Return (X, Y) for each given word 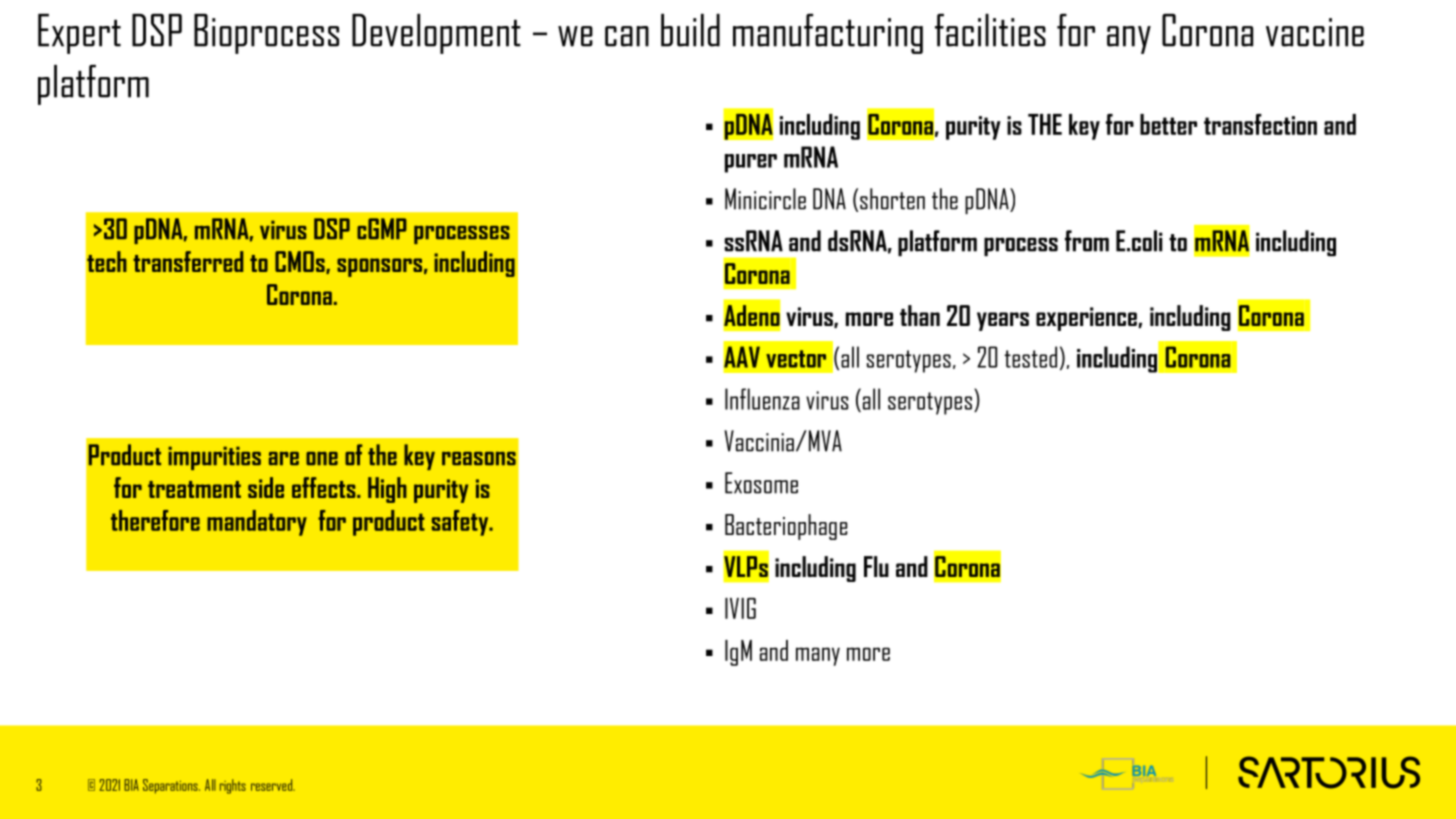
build (690, 30)
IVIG (740, 608)
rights (233, 786)
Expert (79, 34)
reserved (273, 785)
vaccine (1315, 32)
